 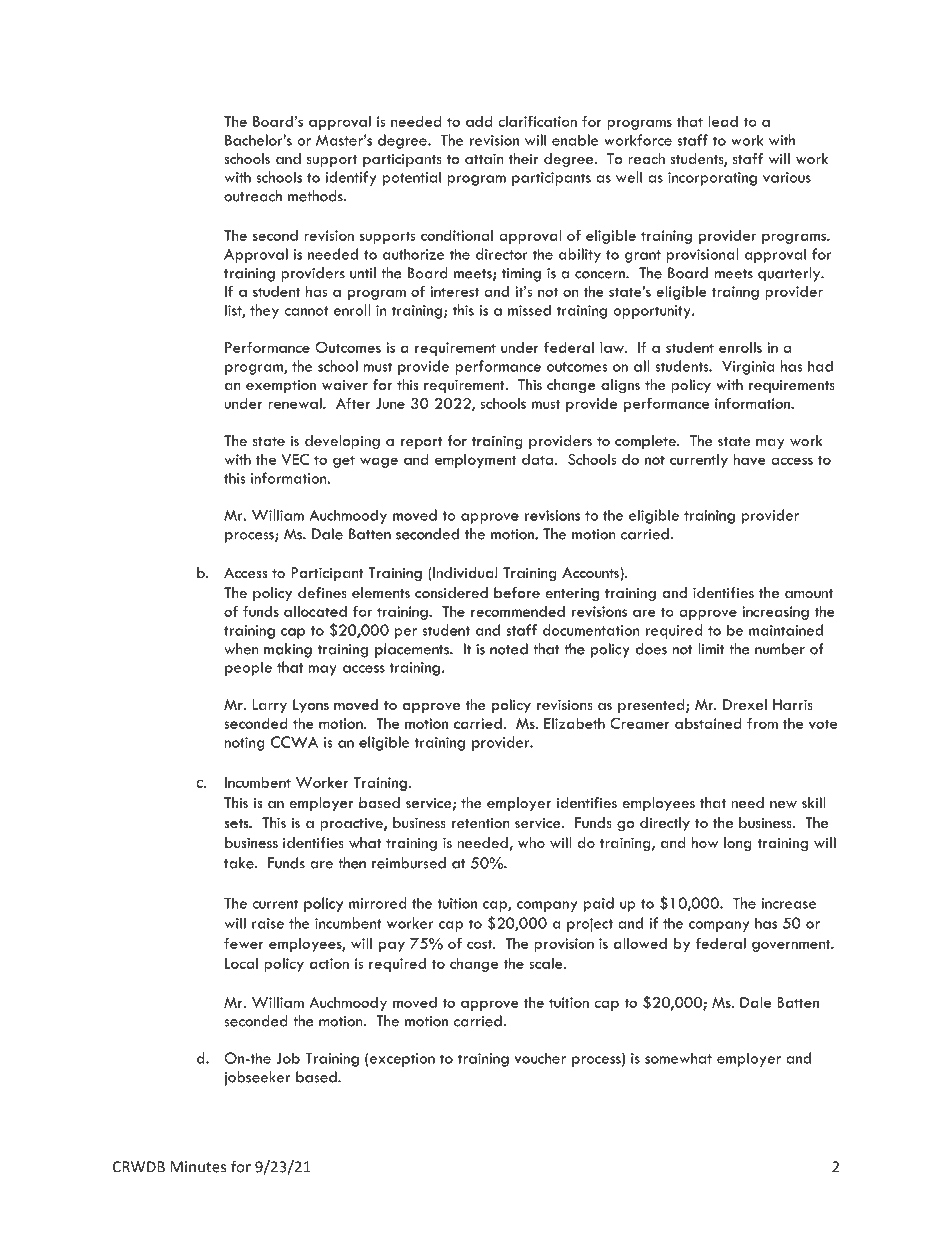 What do you see at coordinates (789, 903) in the document?
I see `increase` at bounding box center [789, 903].
